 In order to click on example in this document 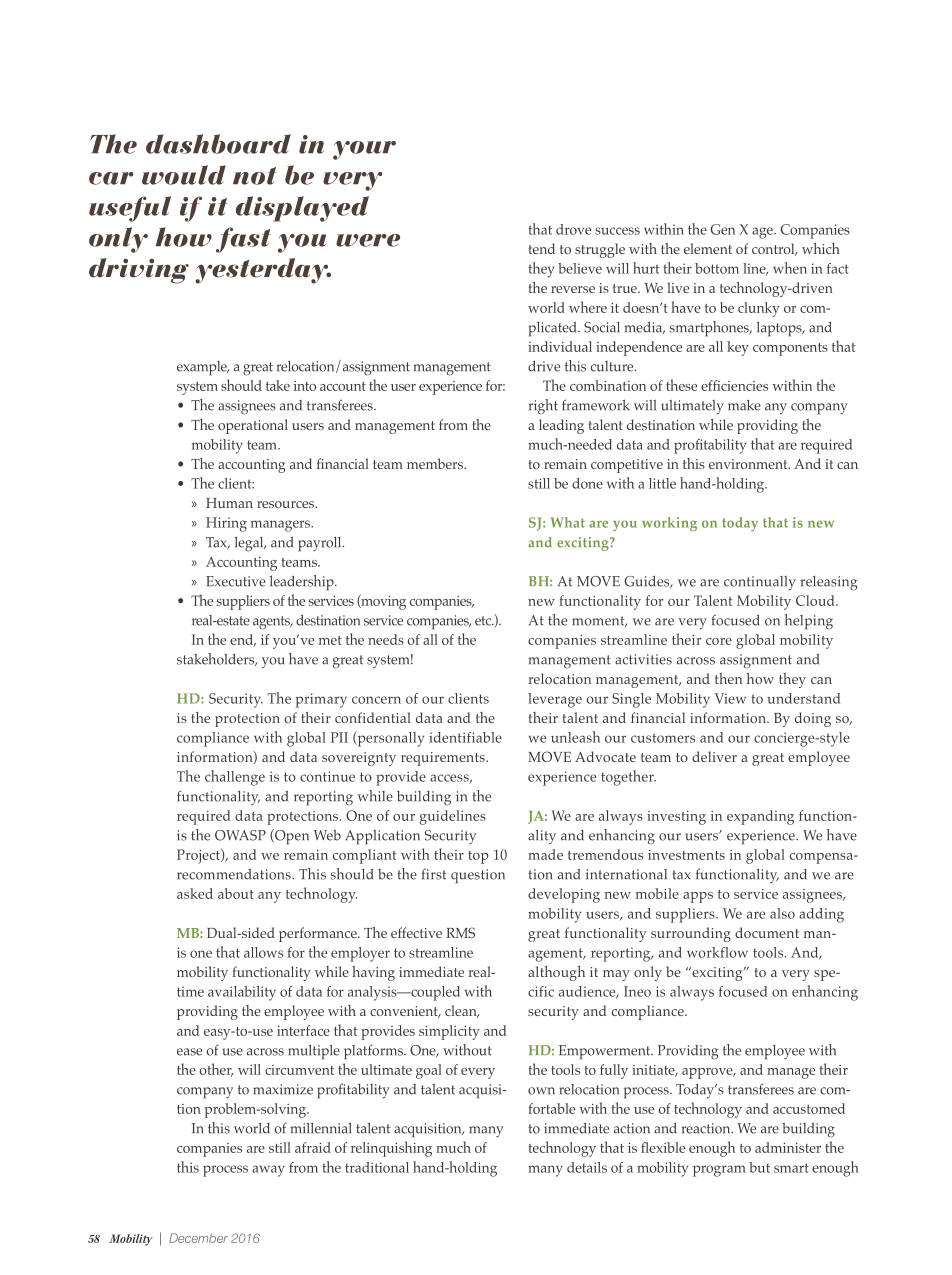, I will do `click(203, 368)`.
